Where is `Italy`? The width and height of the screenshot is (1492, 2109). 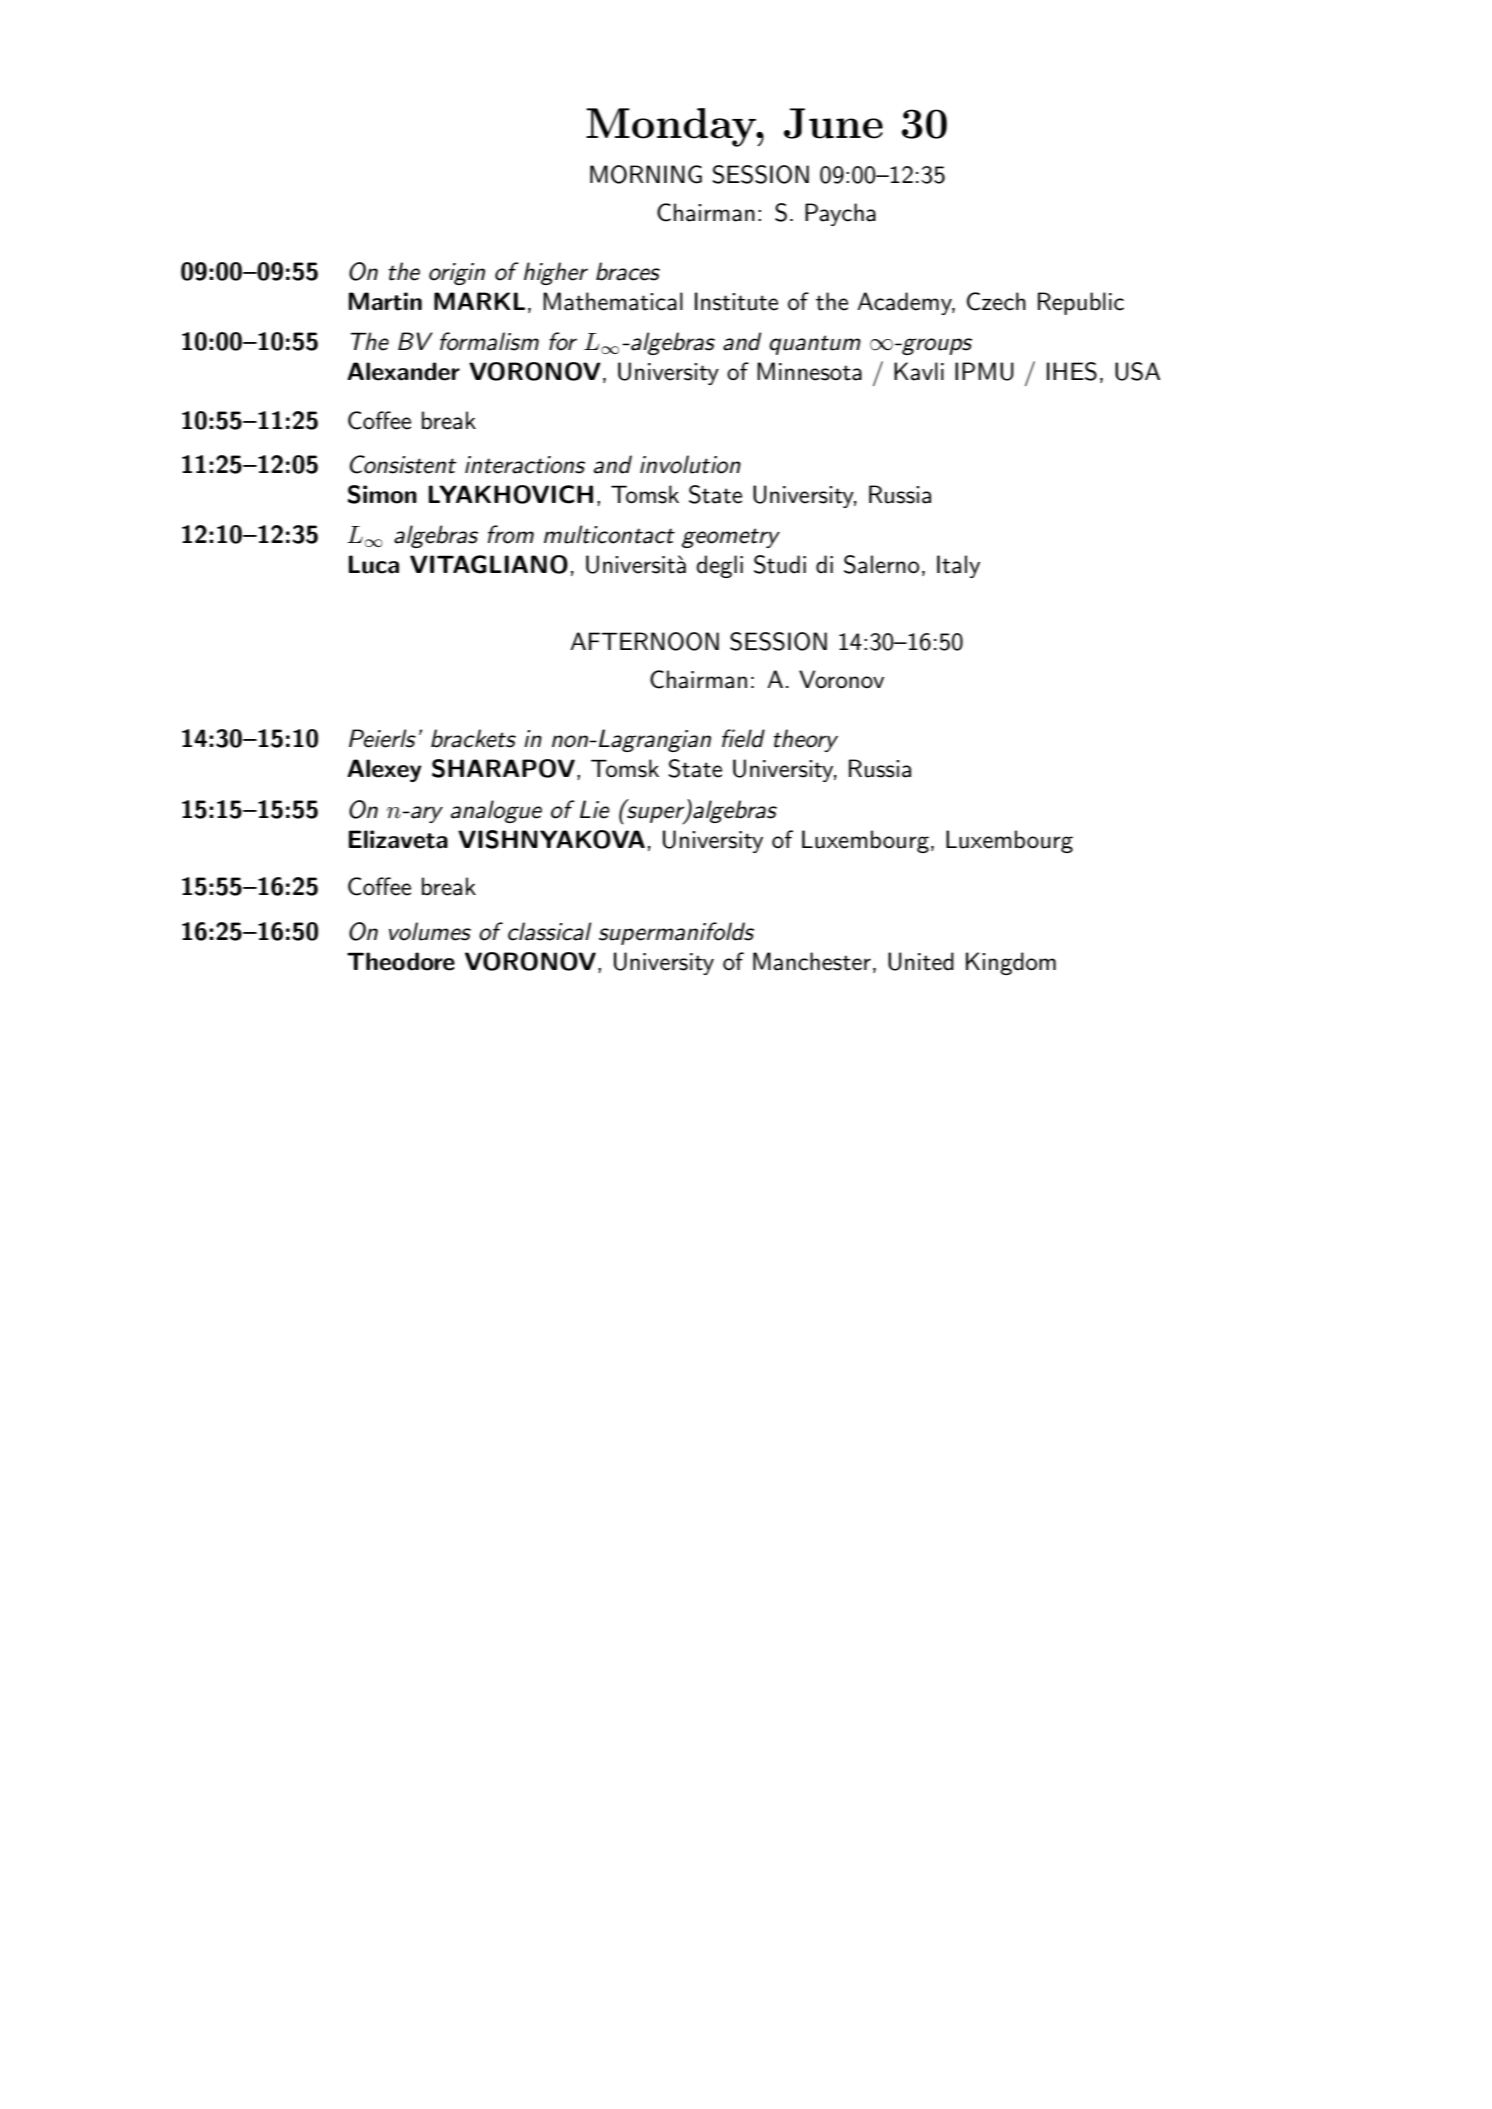
Italy is located at coordinates (958, 566).
